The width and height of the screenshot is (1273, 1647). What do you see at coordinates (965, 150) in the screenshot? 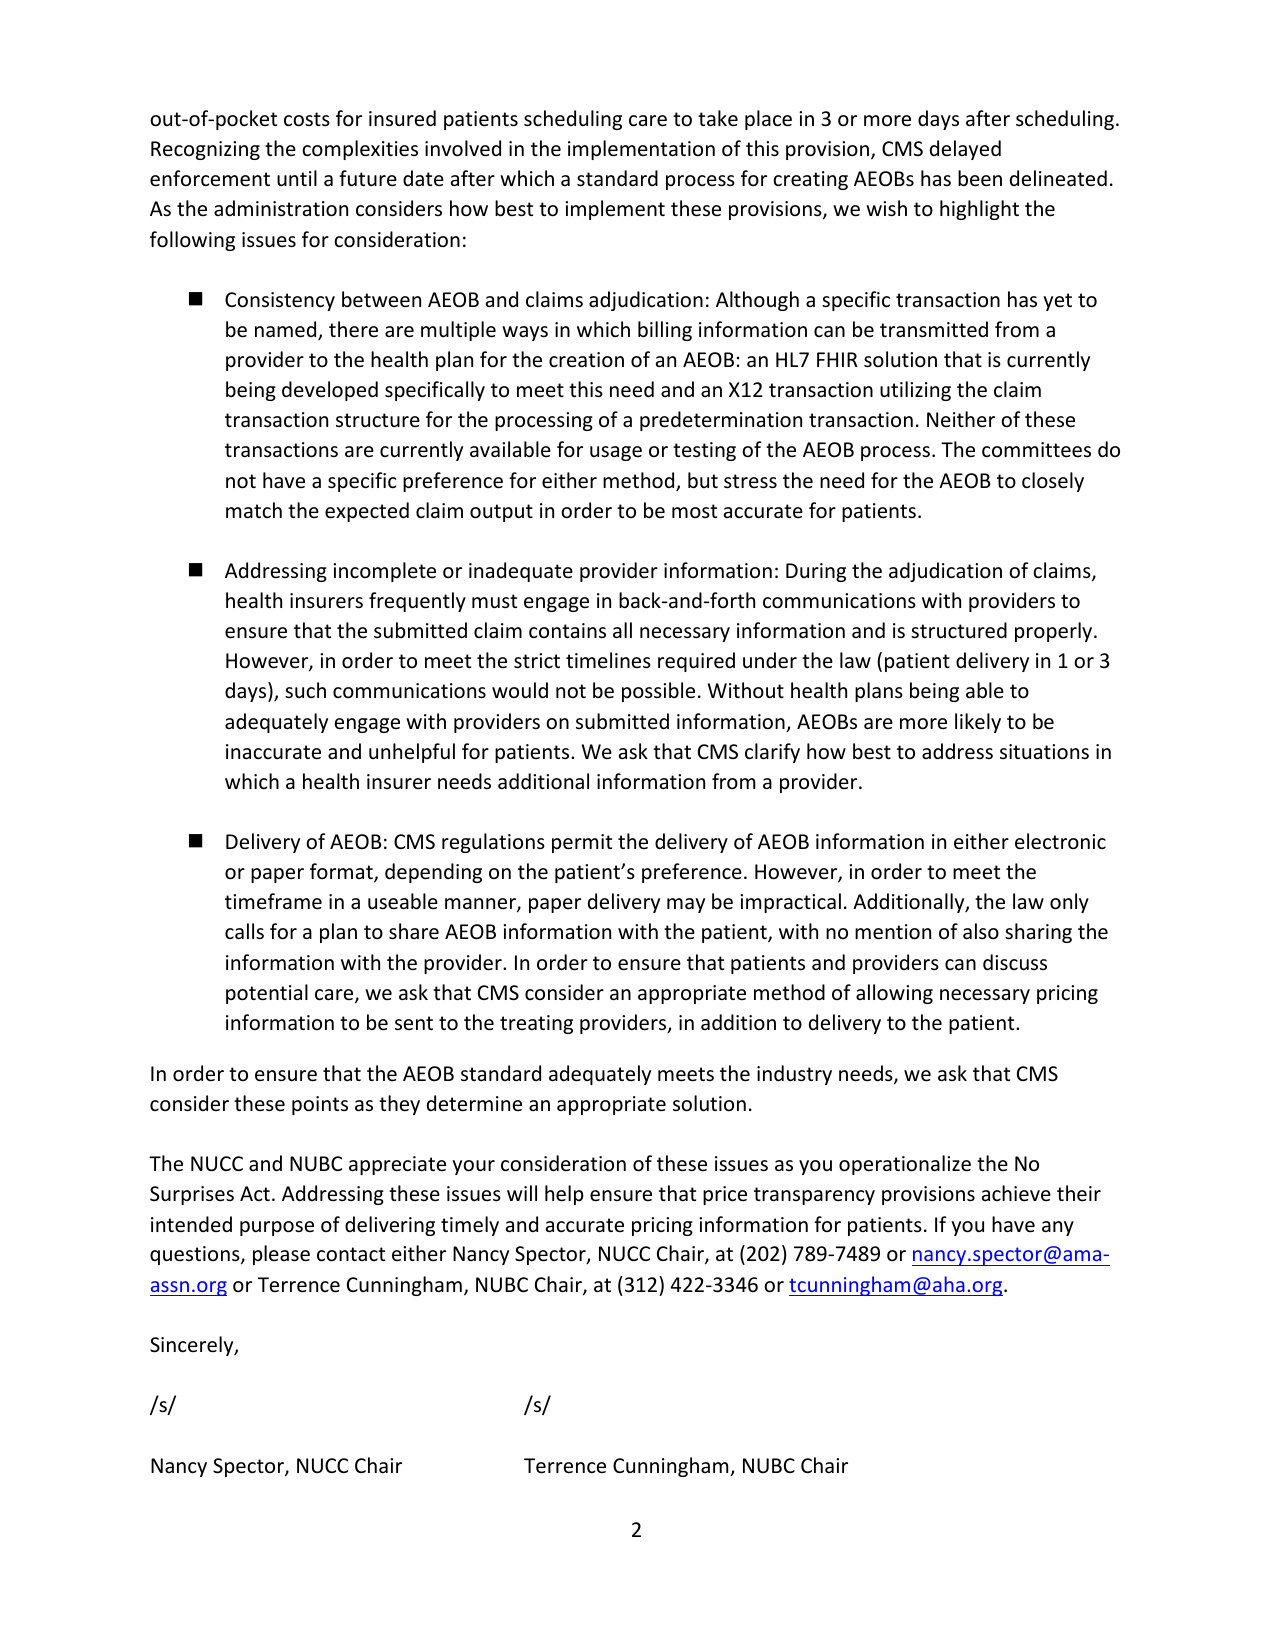
I see `delayed` at bounding box center [965, 150].
